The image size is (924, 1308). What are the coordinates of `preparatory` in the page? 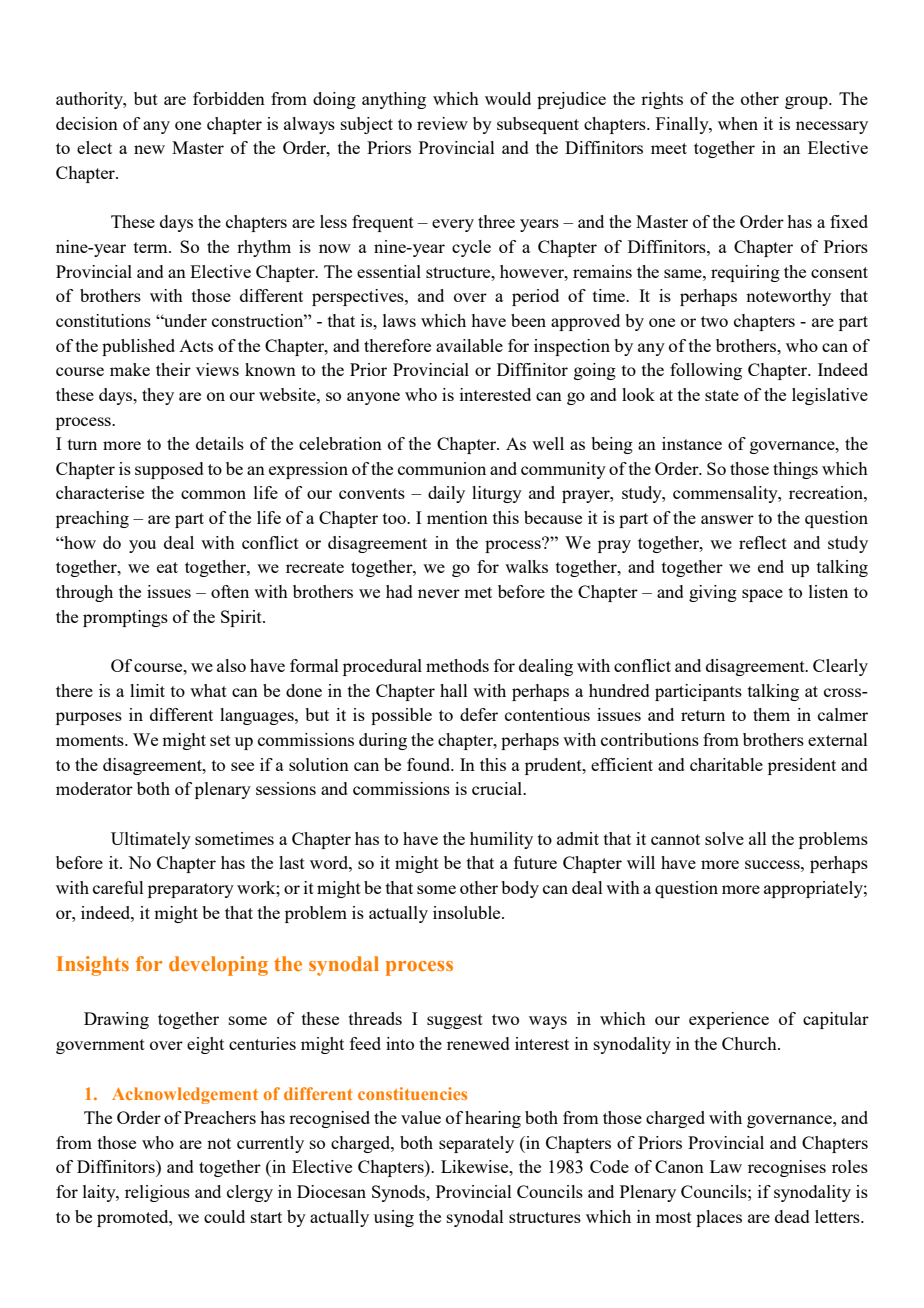 It's located at (191, 890).
